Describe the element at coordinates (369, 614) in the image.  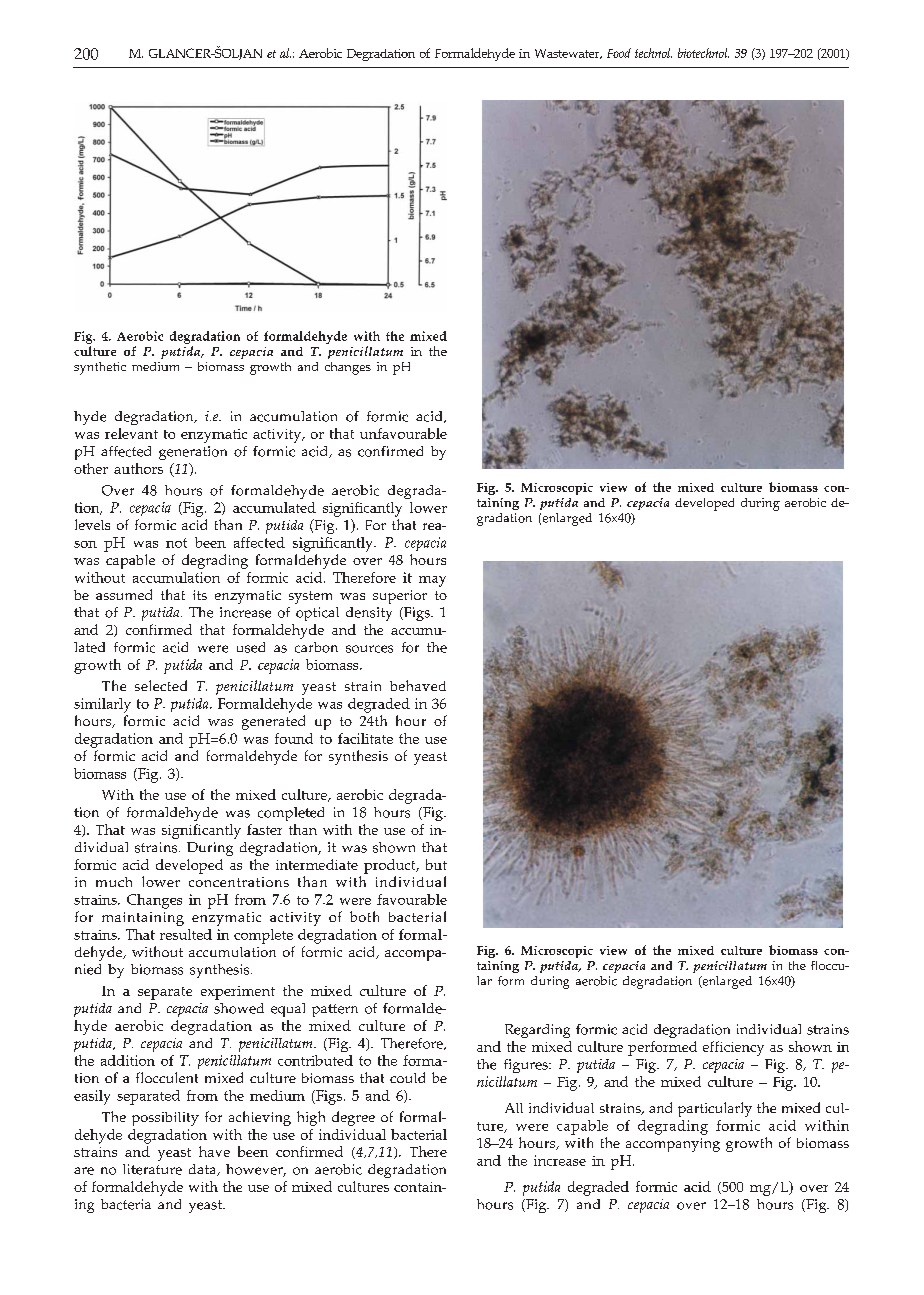
I see `density` at that location.
